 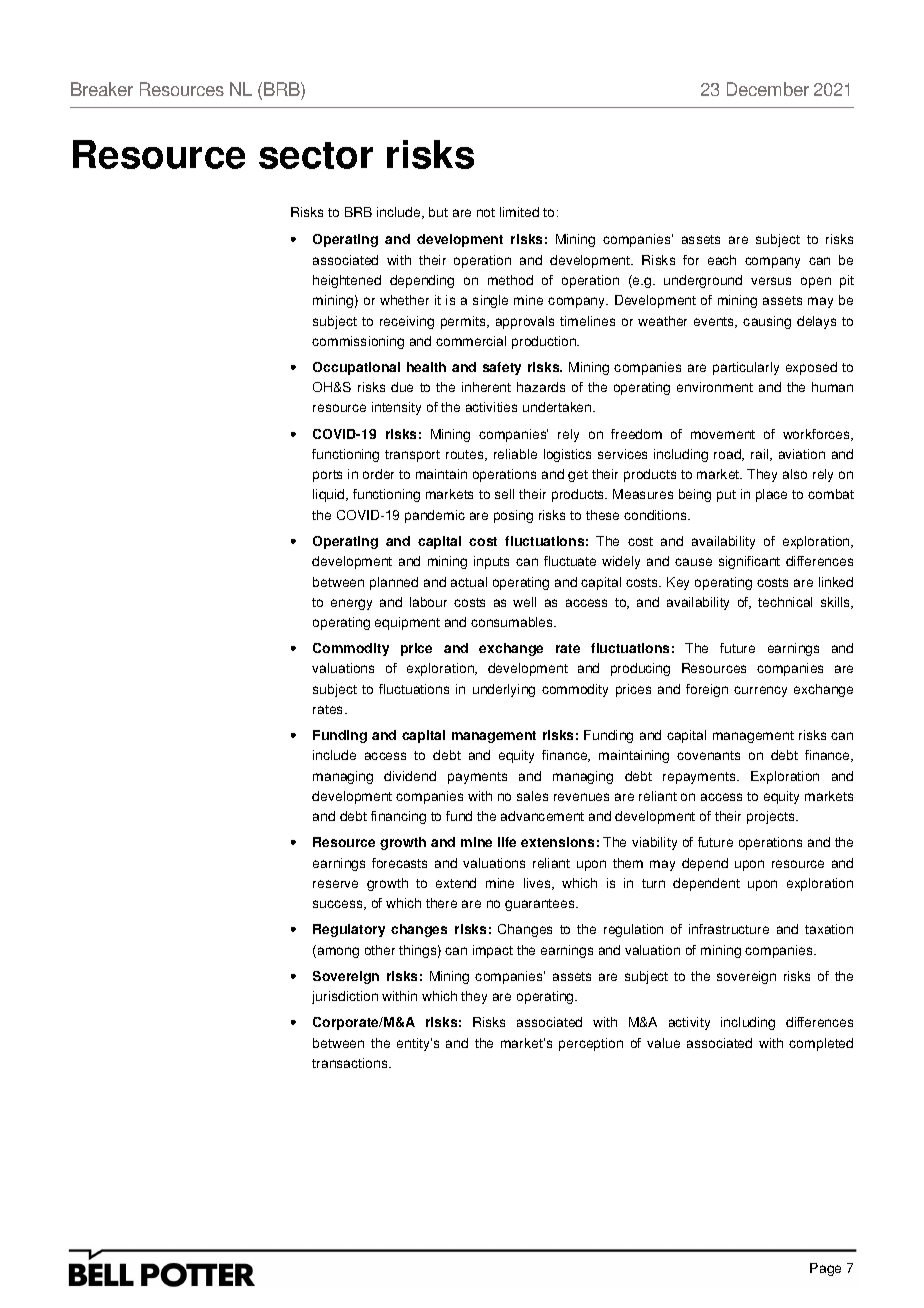 What do you see at coordinates (337, 951) in the screenshot?
I see `among` at bounding box center [337, 951].
